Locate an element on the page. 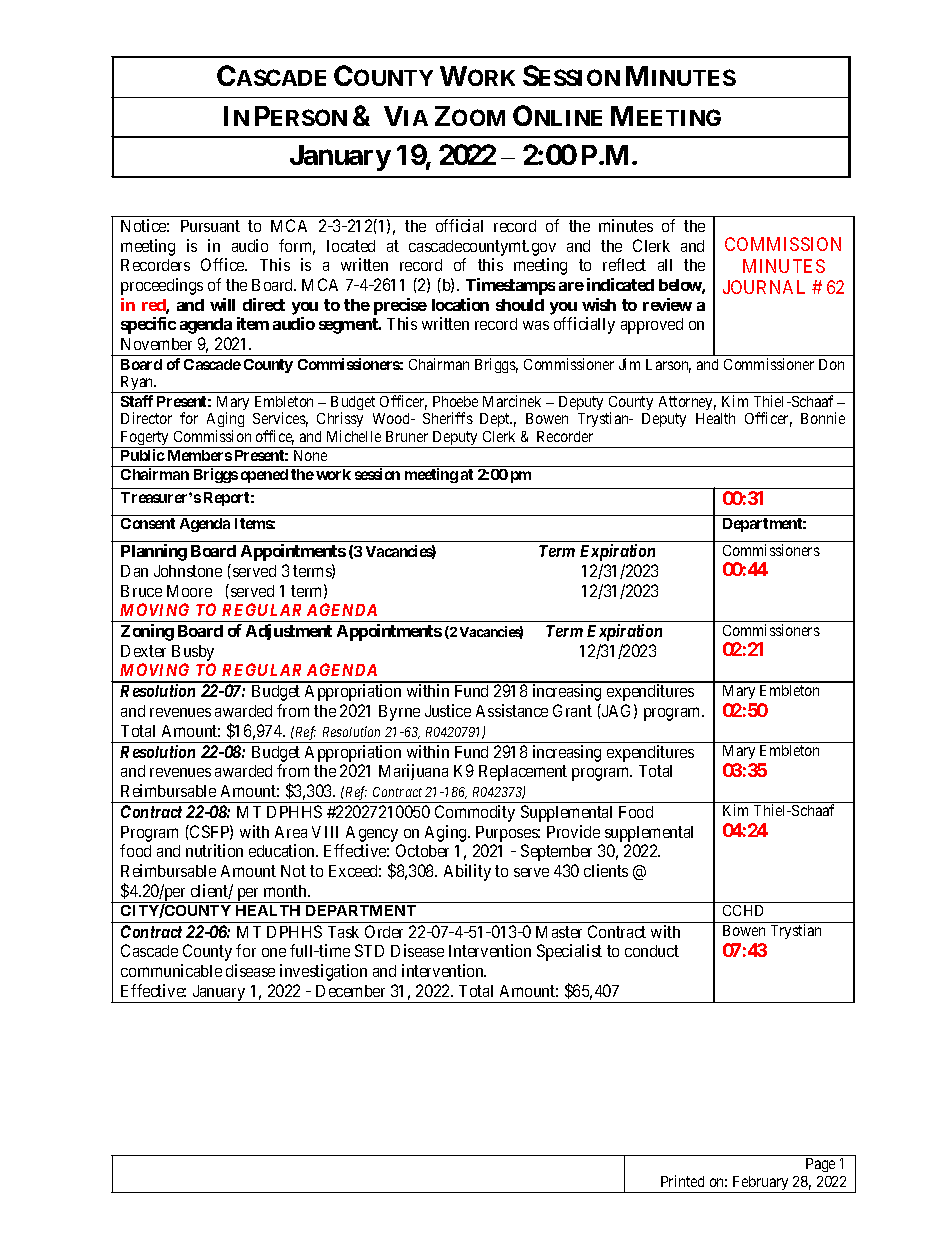 This page has width=952, height=1233. Printed is located at coordinates (682, 1181).
